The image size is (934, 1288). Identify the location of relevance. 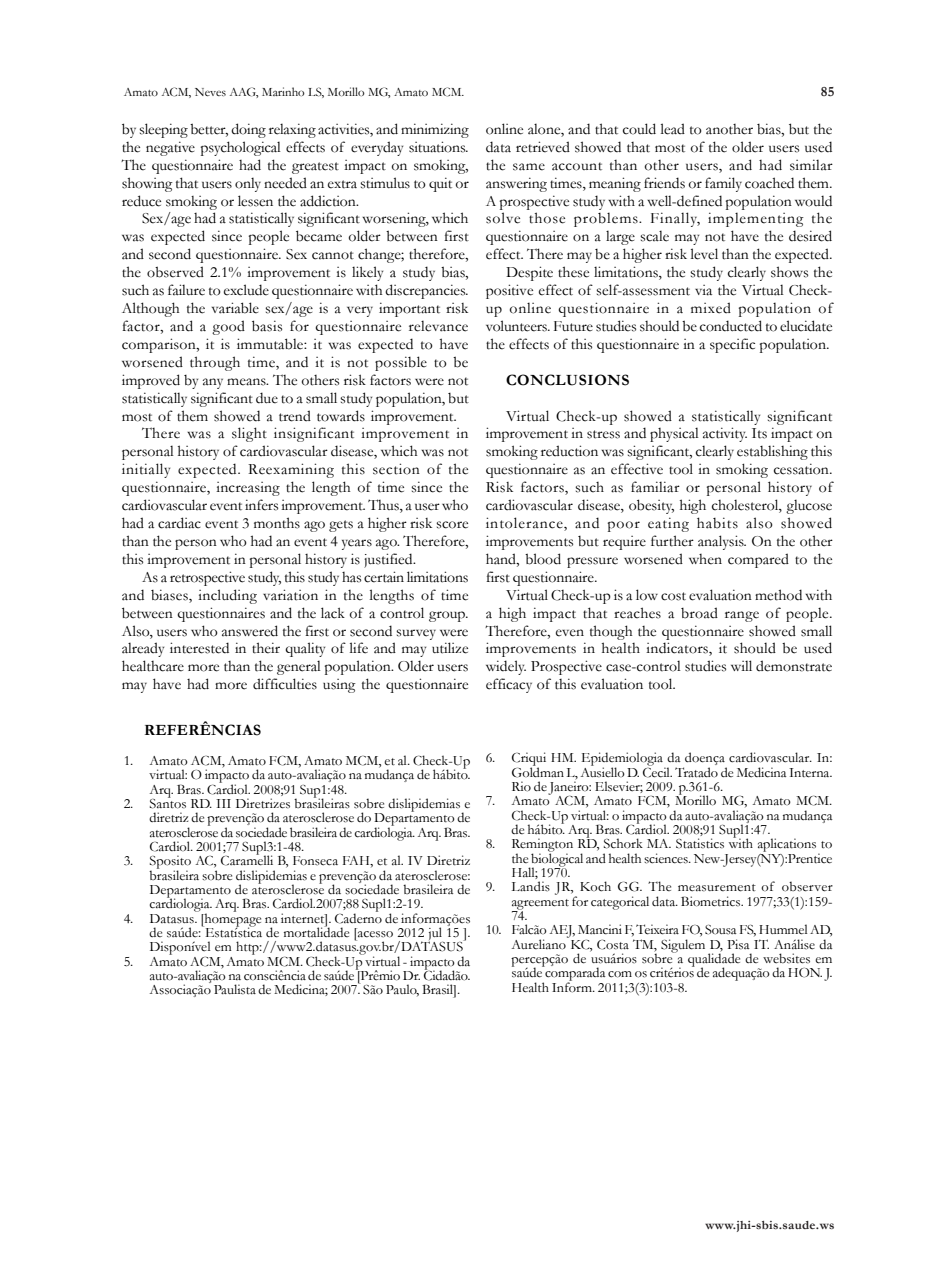
(438, 326).
